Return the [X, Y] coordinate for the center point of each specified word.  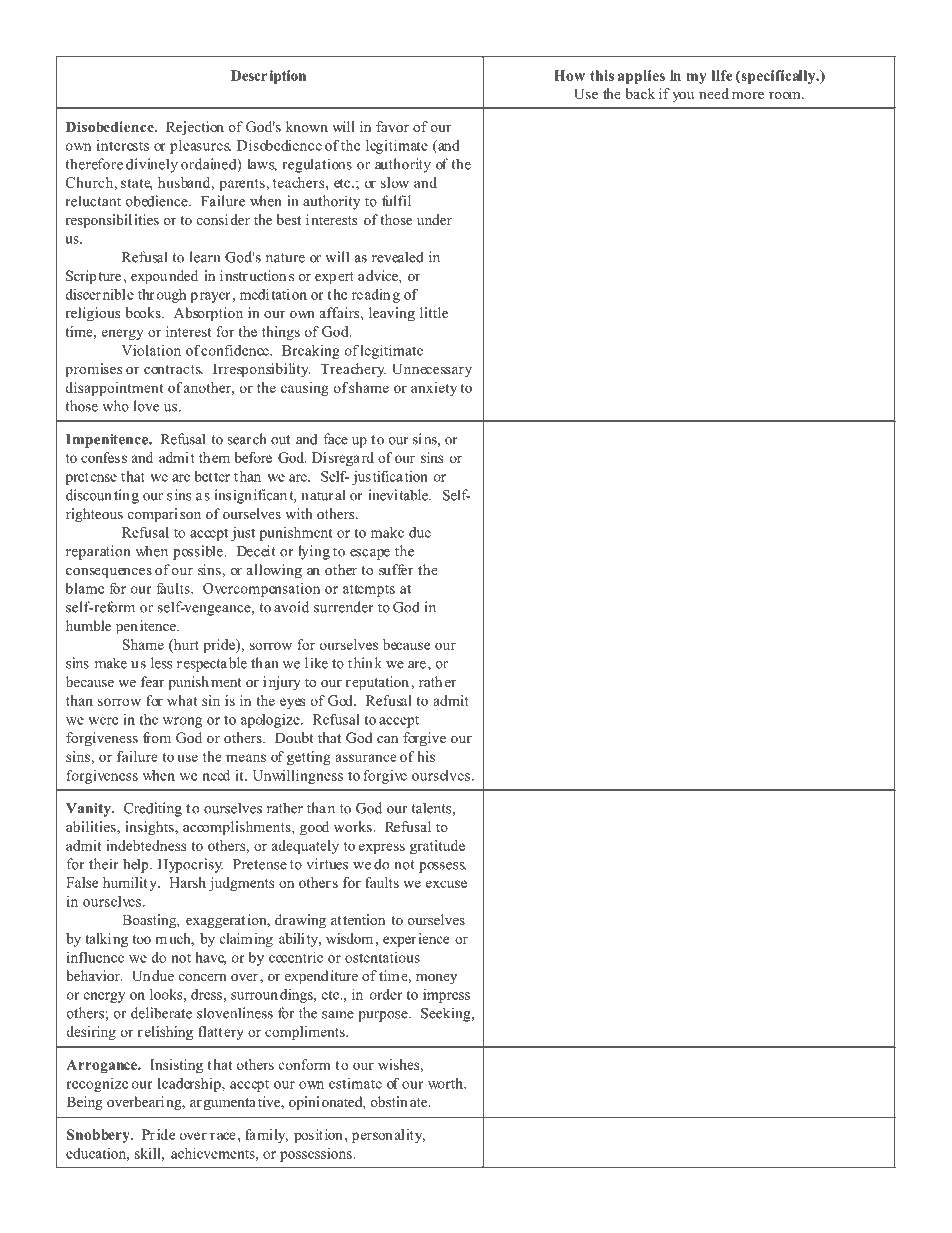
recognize [97, 1085]
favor [392, 126]
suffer [396, 569]
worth [446, 1083]
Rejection [195, 128]
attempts [369, 590]
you [683, 97]
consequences [109, 573]
